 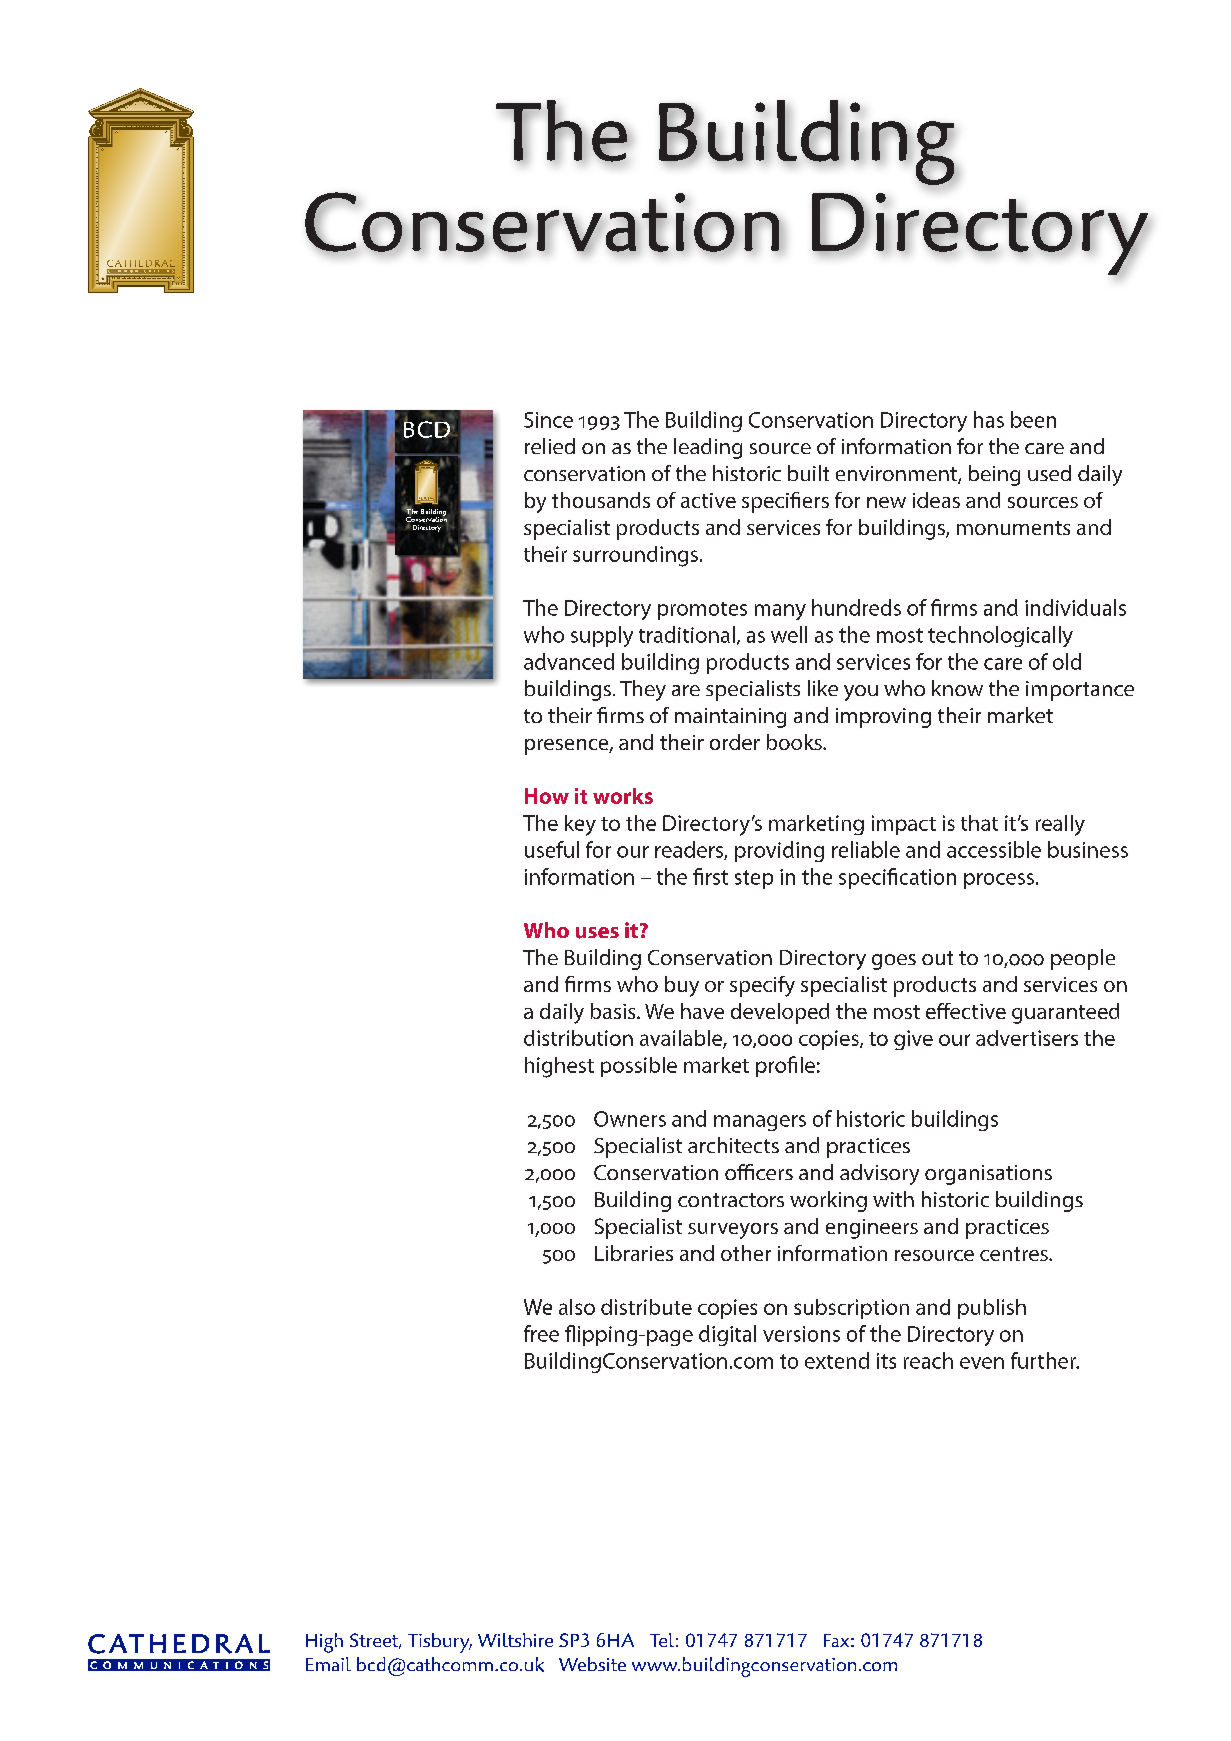 What do you see at coordinates (982, 1363) in the screenshot?
I see `even` at bounding box center [982, 1363].
